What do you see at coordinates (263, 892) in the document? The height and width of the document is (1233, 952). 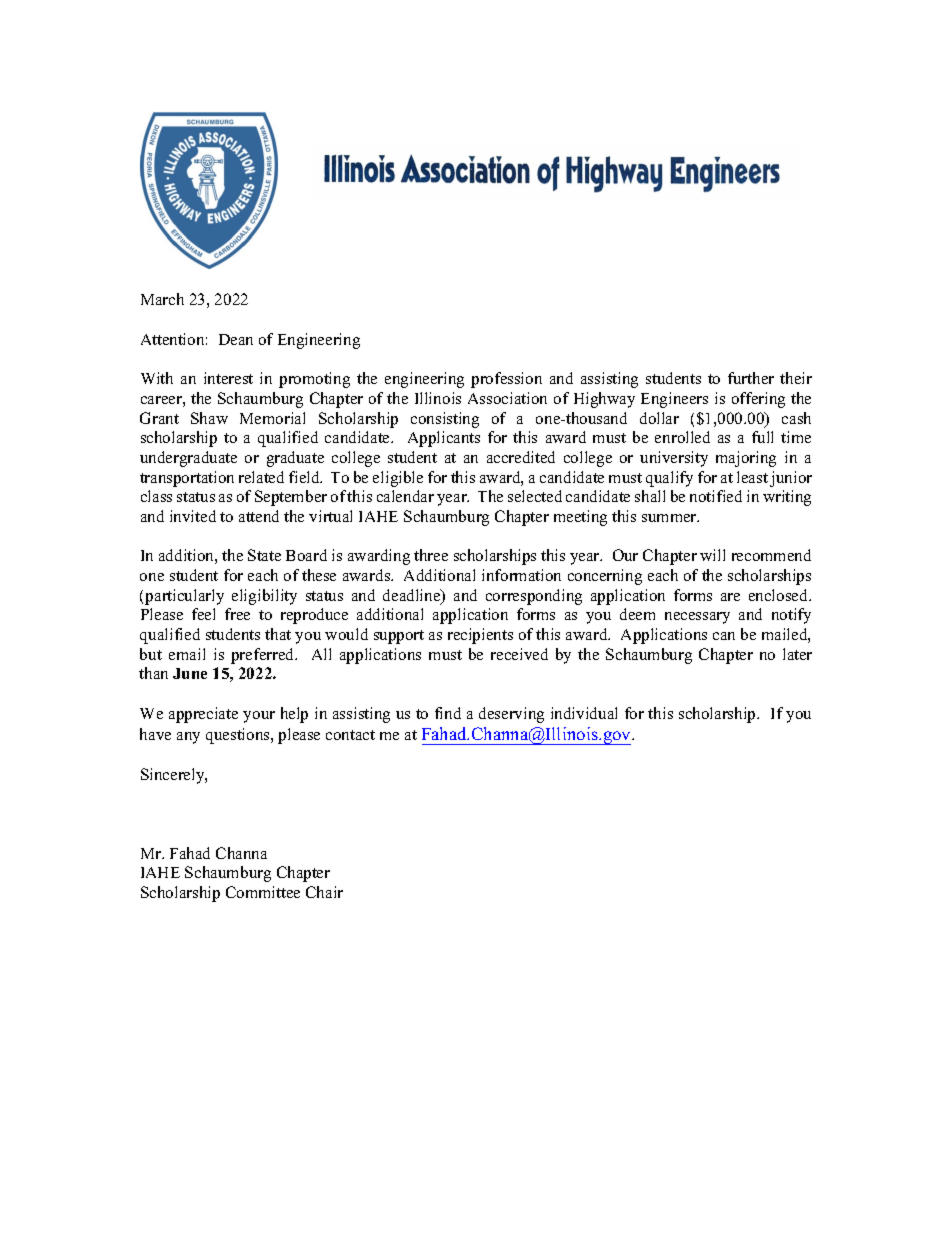 I see `Committee` at bounding box center [263, 892].
